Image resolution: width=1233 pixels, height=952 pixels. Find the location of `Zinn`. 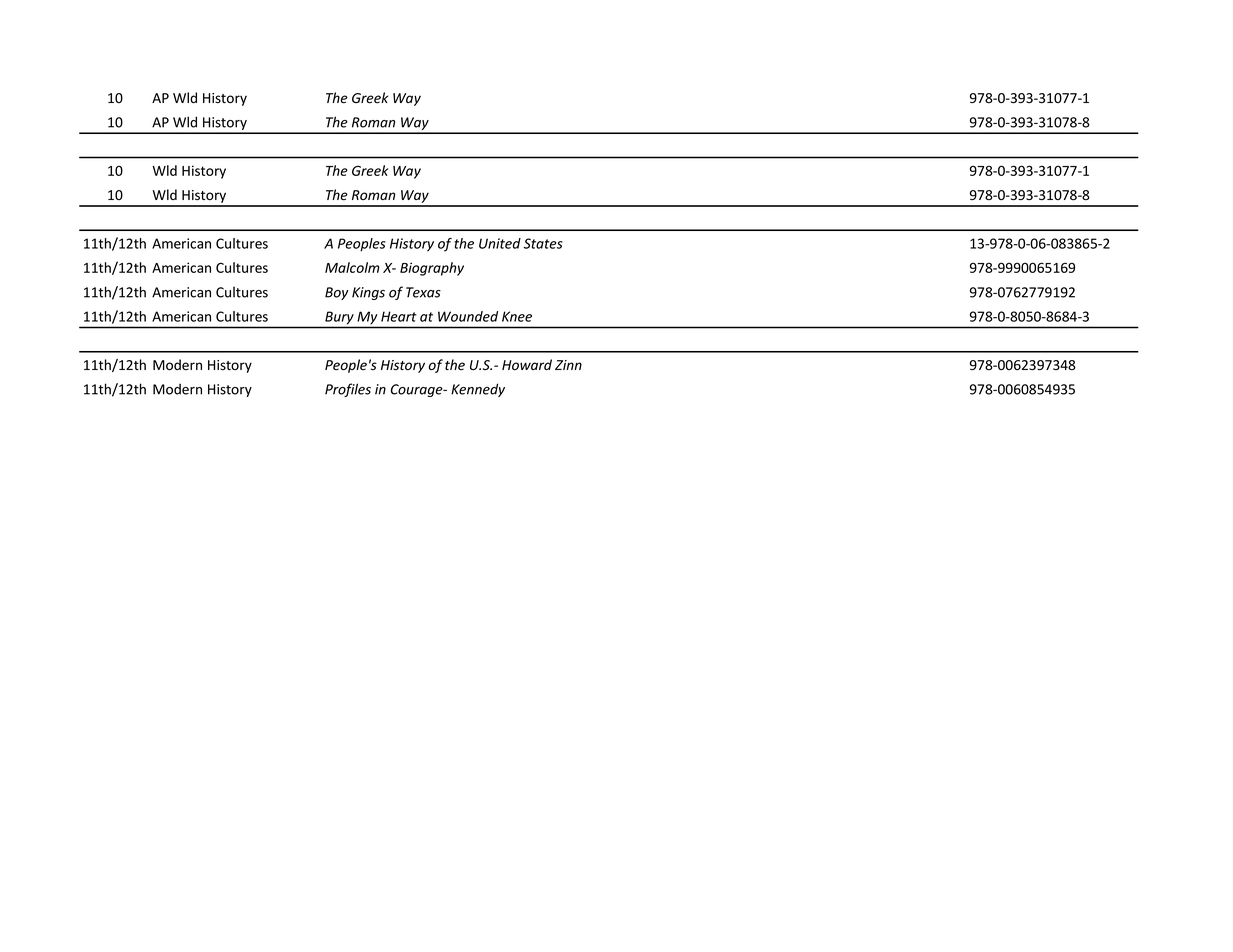

Zinn is located at coordinates (568, 365).
